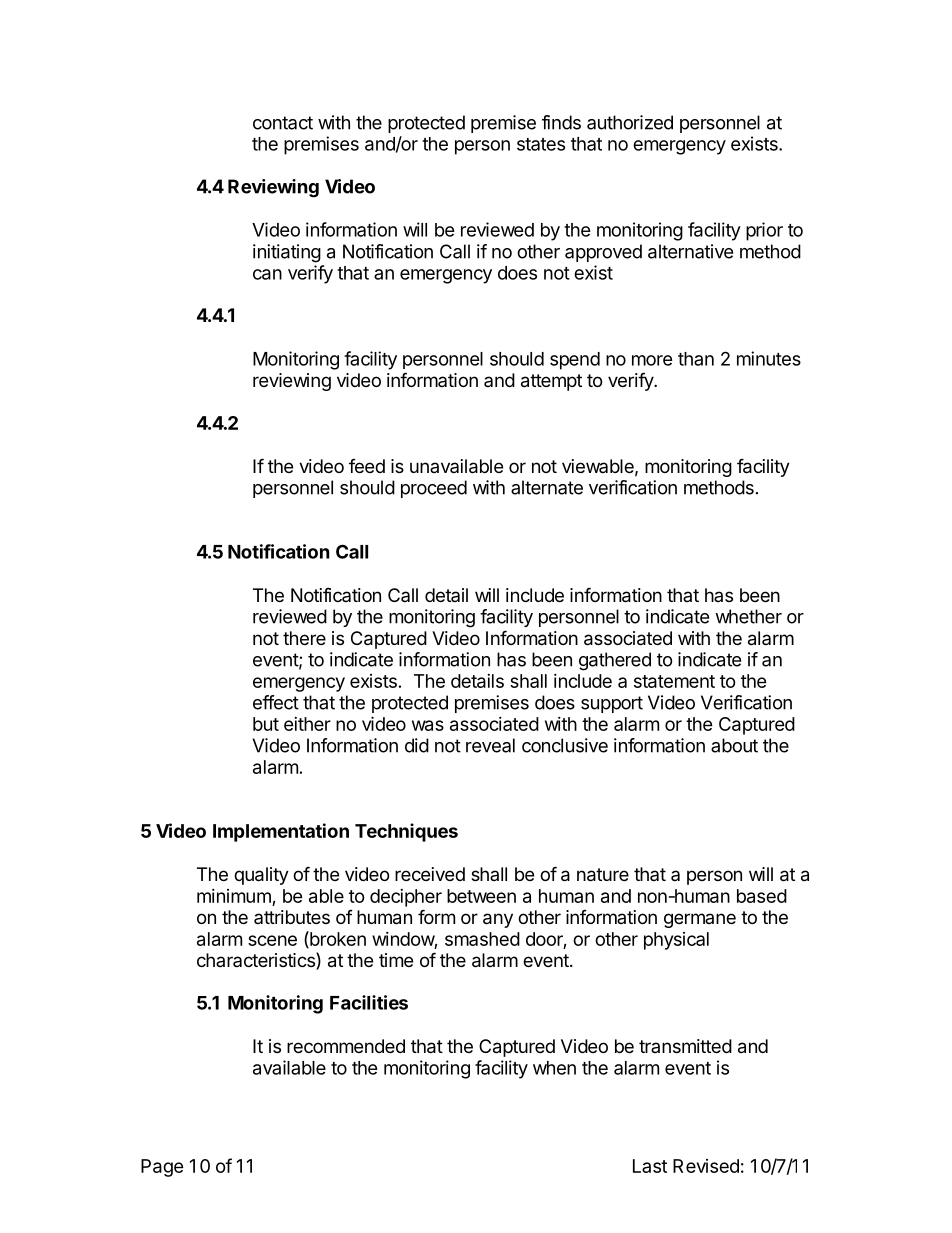  What do you see at coordinates (283, 123) in the document?
I see `contact` at bounding box center [283, 123].
